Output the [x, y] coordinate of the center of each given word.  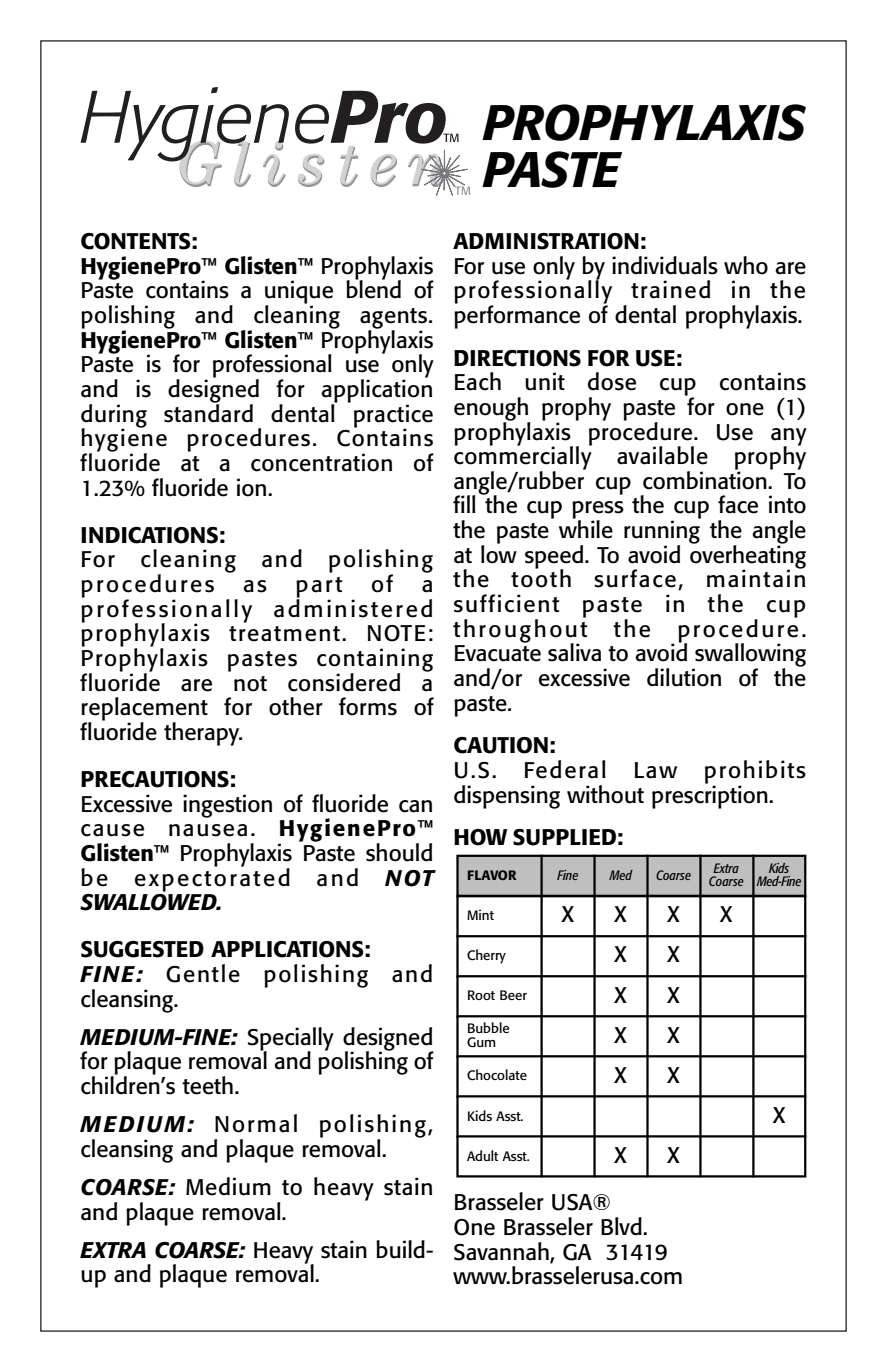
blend [373, 288]
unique [299, 293]
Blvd [622, 1226]
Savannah [502, 1252]
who [746, 265]
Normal [256, 1123]
